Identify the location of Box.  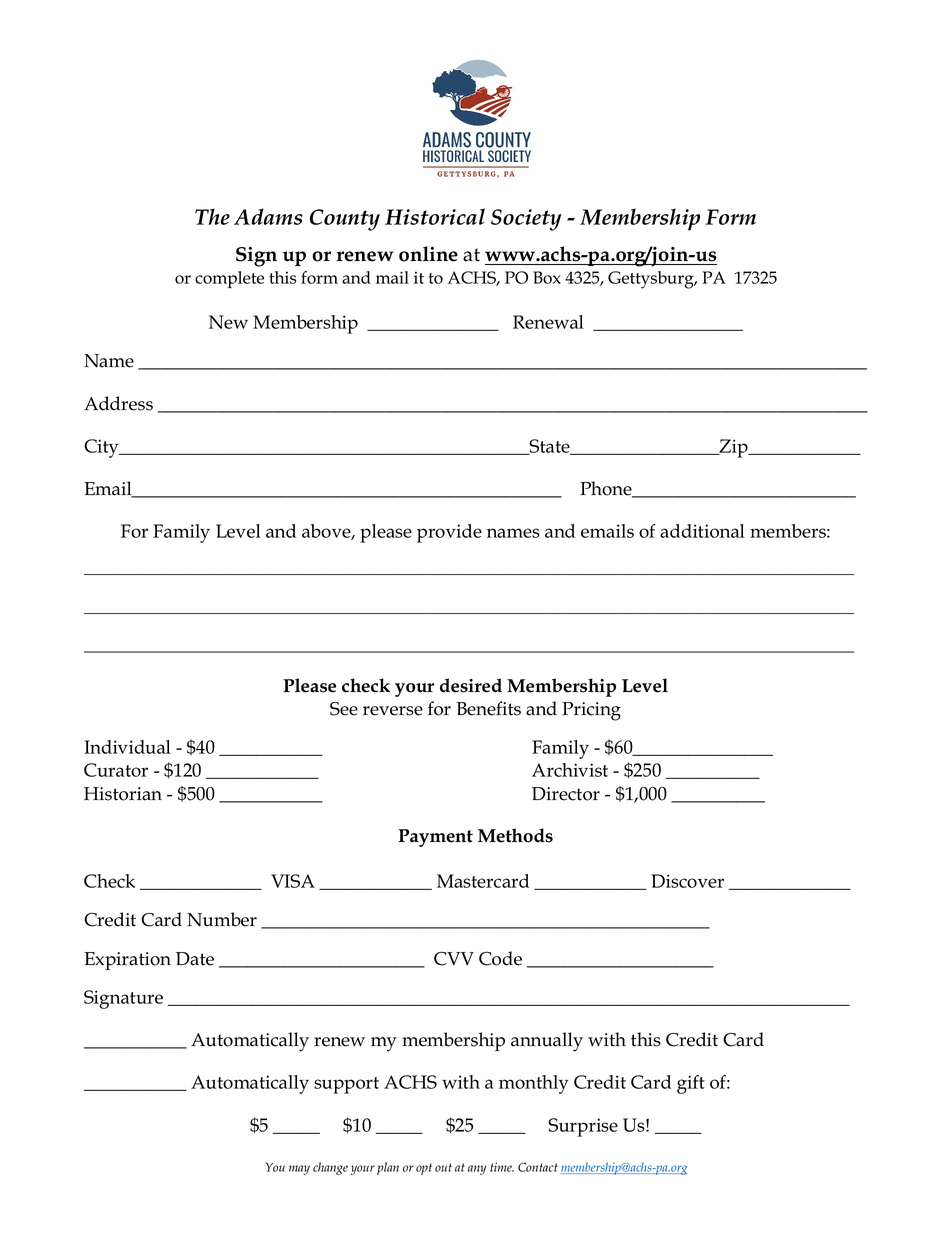
(547, 277).
